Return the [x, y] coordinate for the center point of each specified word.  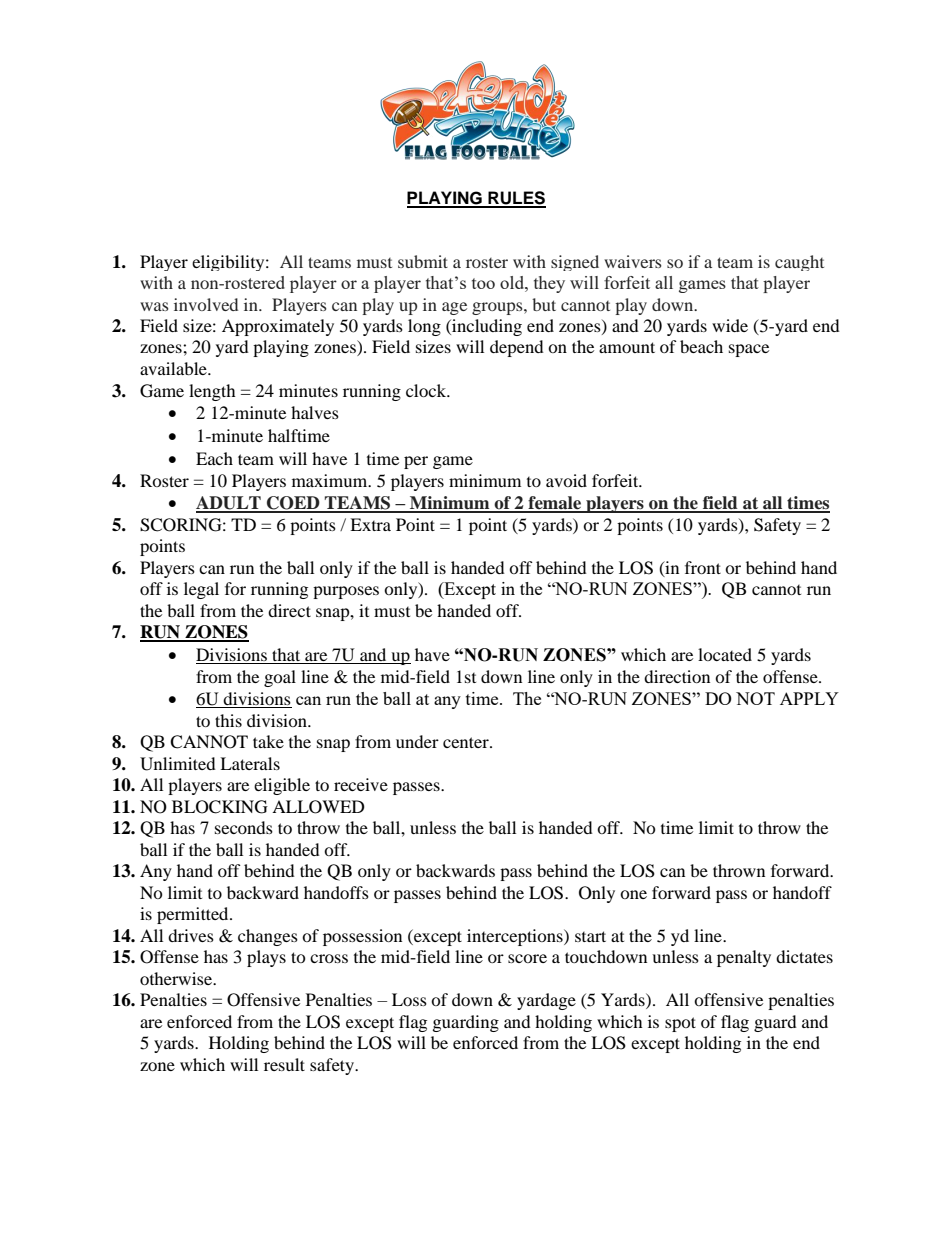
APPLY [809, 698]
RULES [516, 199]
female [554, 504]
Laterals [250, 763]
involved [206, 304]
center [467, 742]
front [703, 567]
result [284, 1064]
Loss [409, 999]
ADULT [229, 504]
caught [799, 263]
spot [680, 1024]
